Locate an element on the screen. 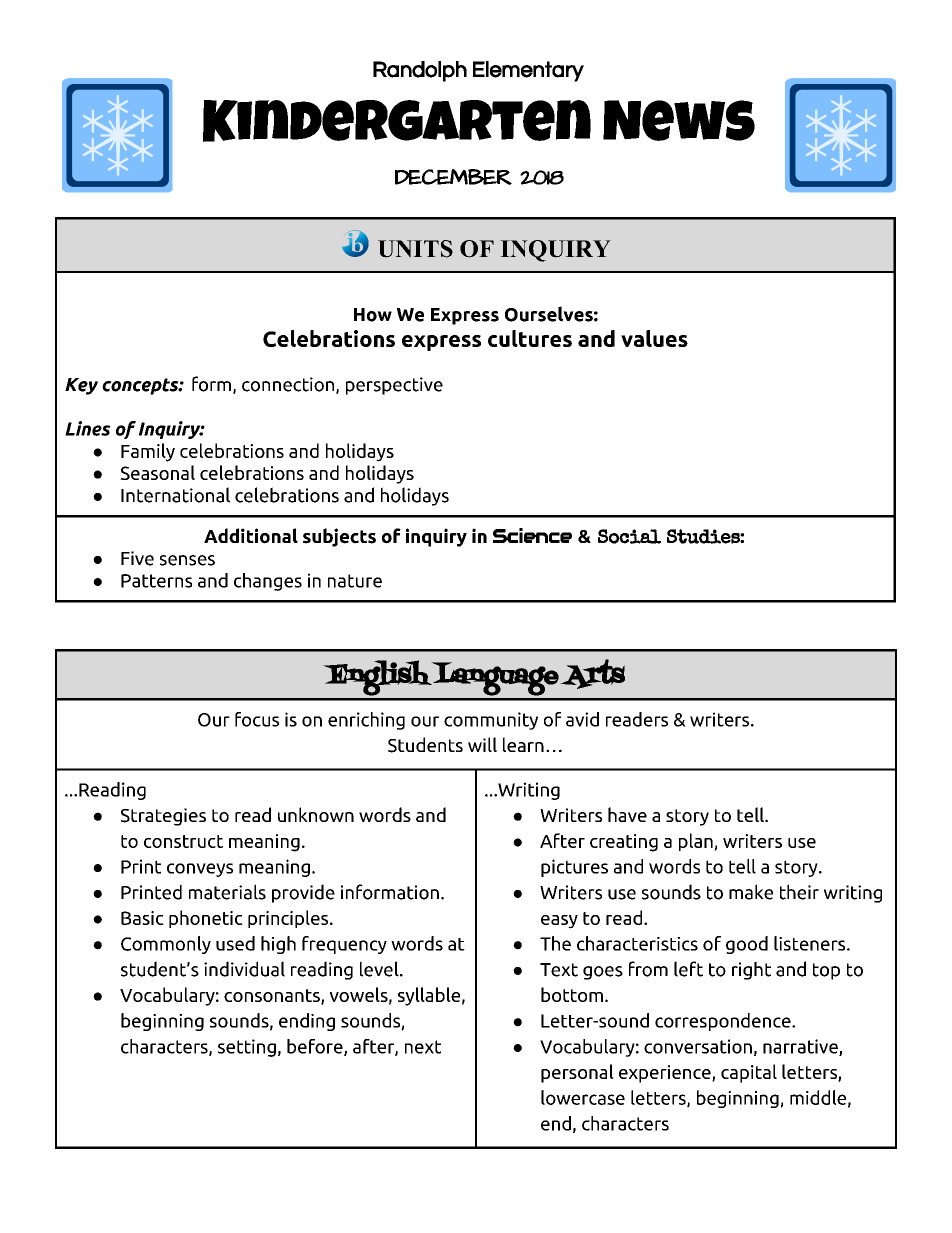  Kindergarten is located at coordinates (397, 121).
